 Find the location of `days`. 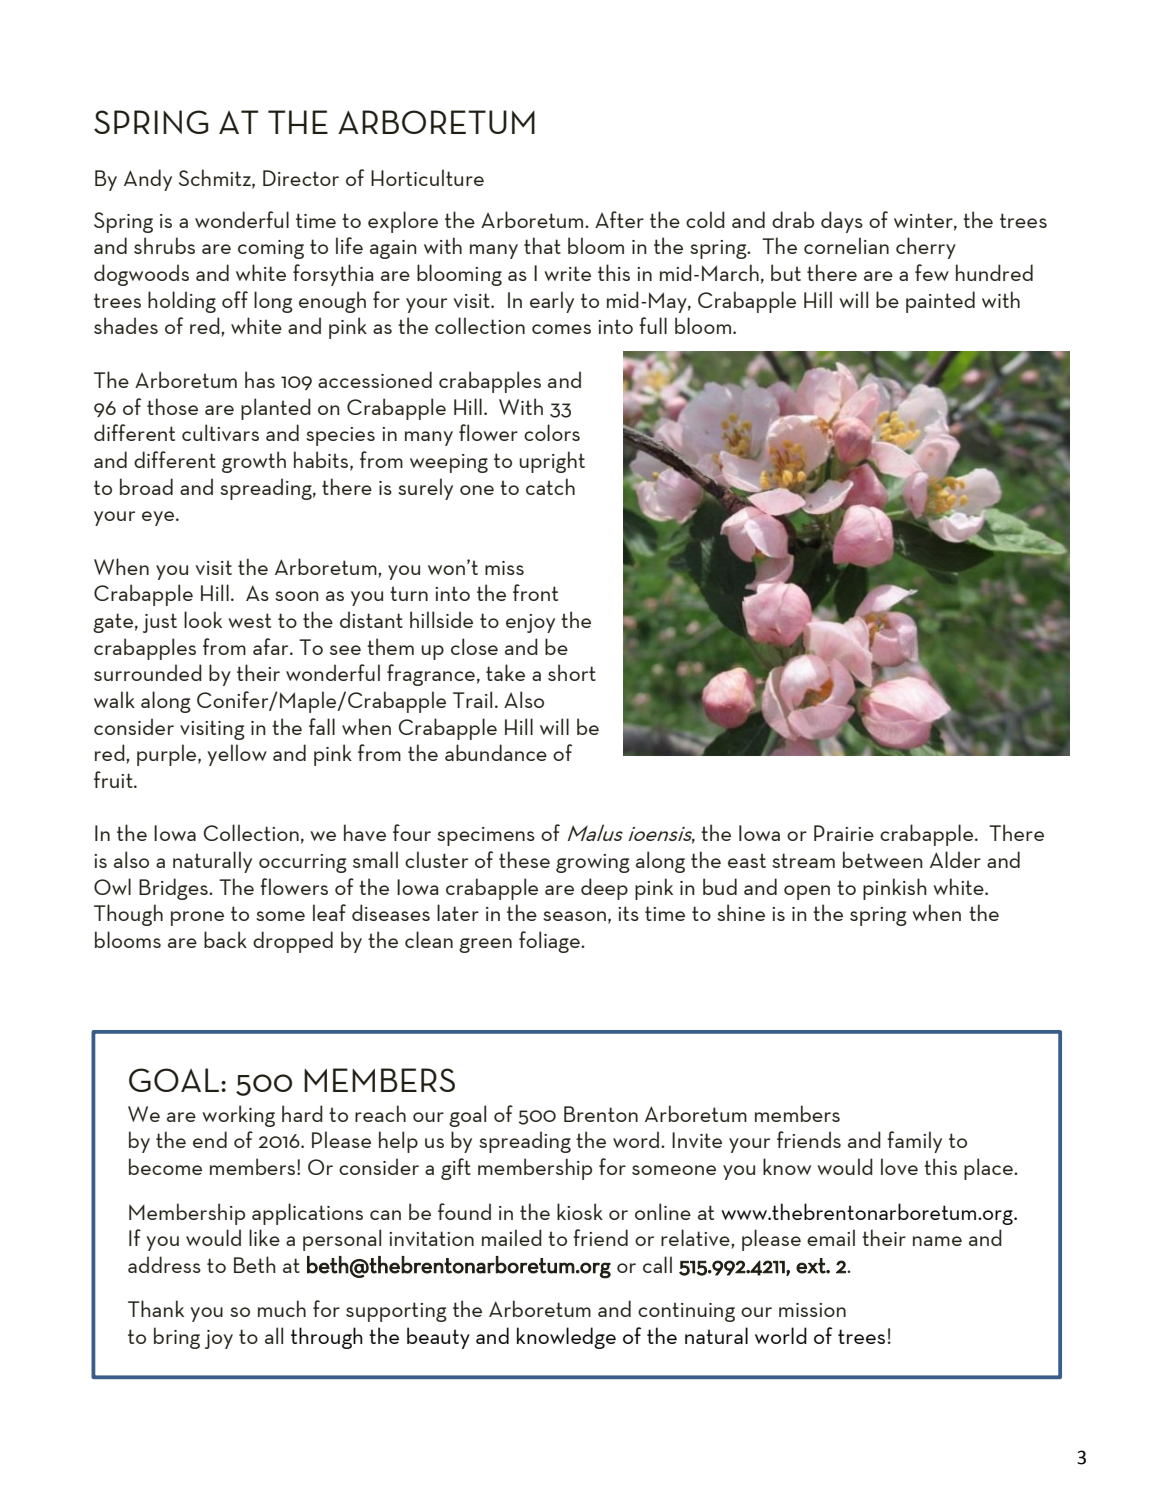

days is located at coordinates (842, 222).
